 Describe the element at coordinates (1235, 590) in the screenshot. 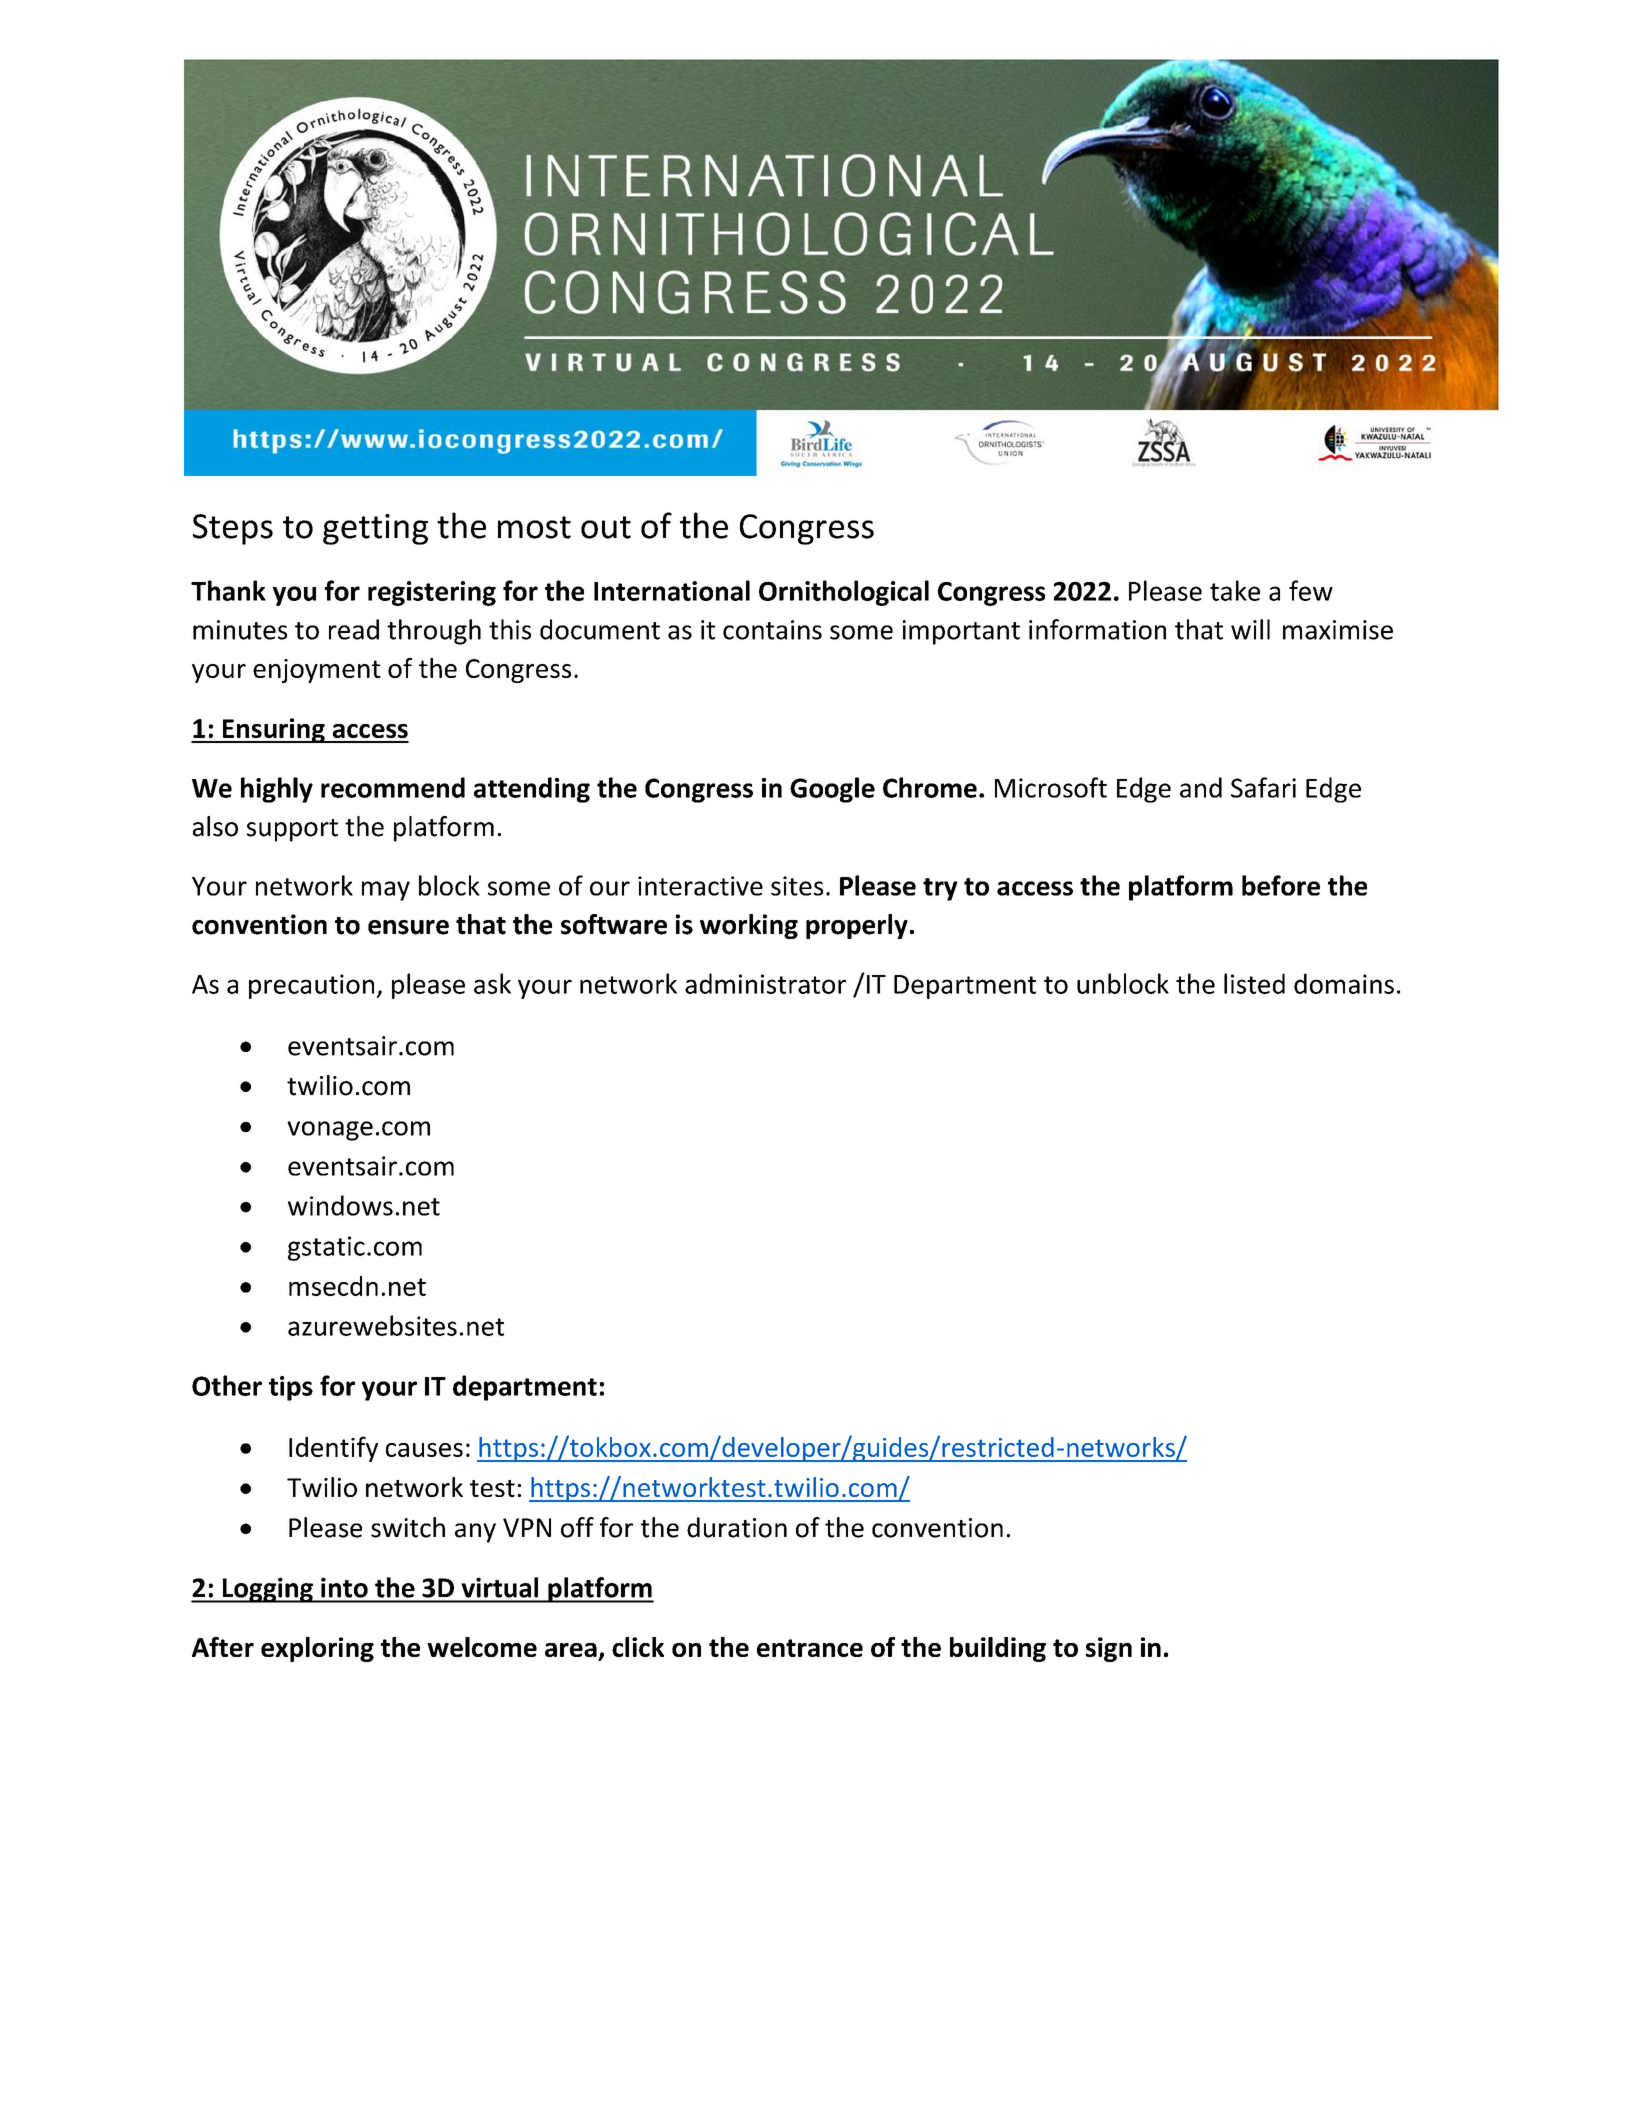

I see `take` at that location.
